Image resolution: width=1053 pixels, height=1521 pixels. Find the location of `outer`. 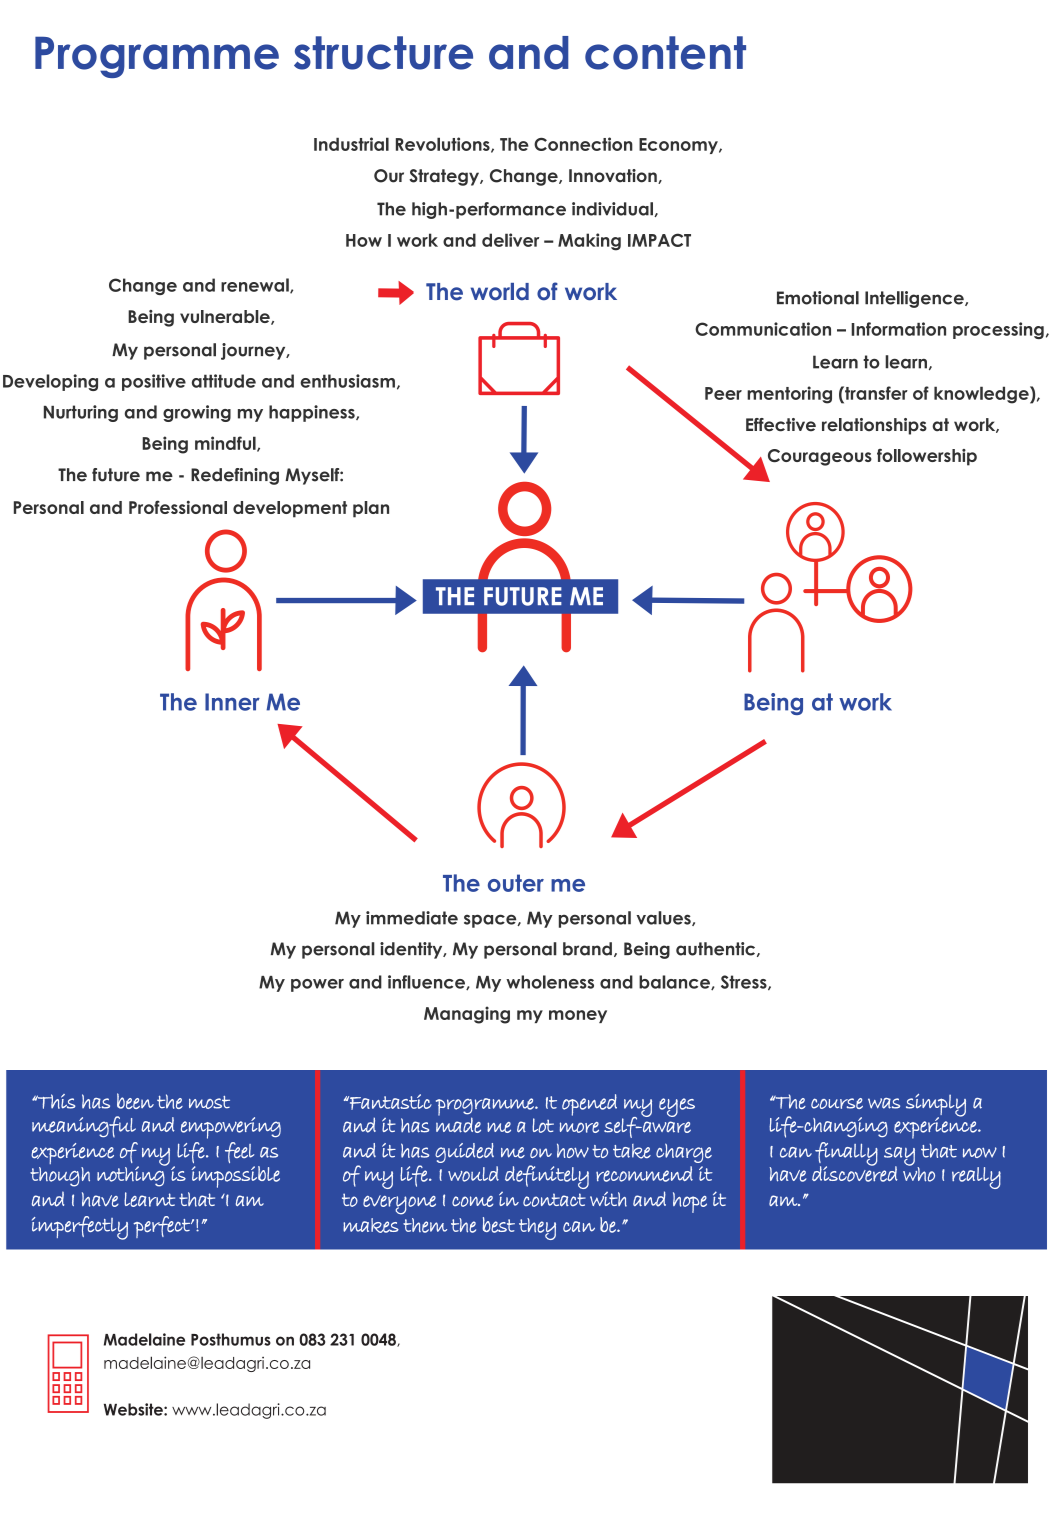

outer is located at coordinates (516, 883).
